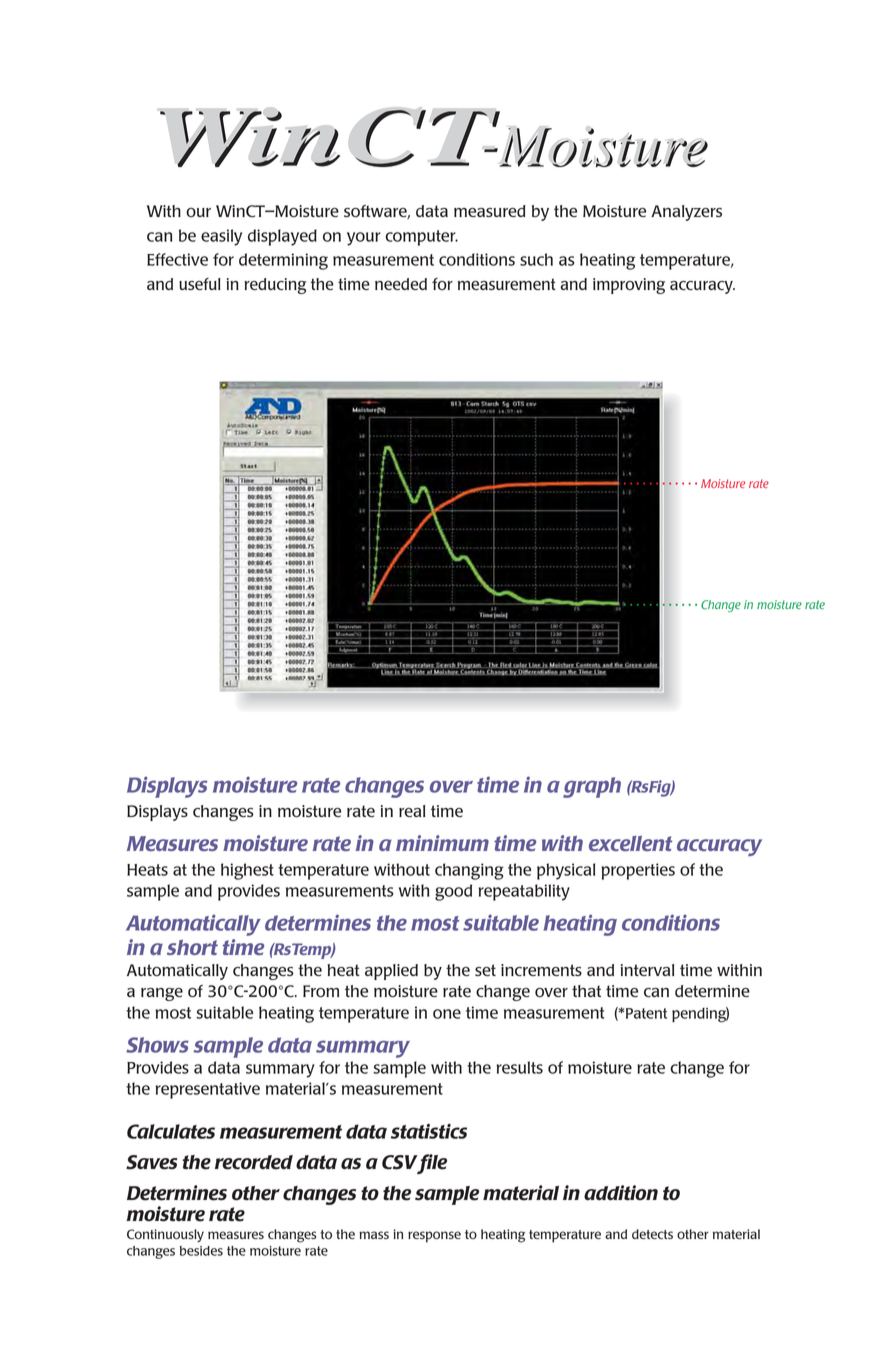 Image resolution: width=896 pixels, height=1367 pixels. I want to click on graph, so click(592, 787).
